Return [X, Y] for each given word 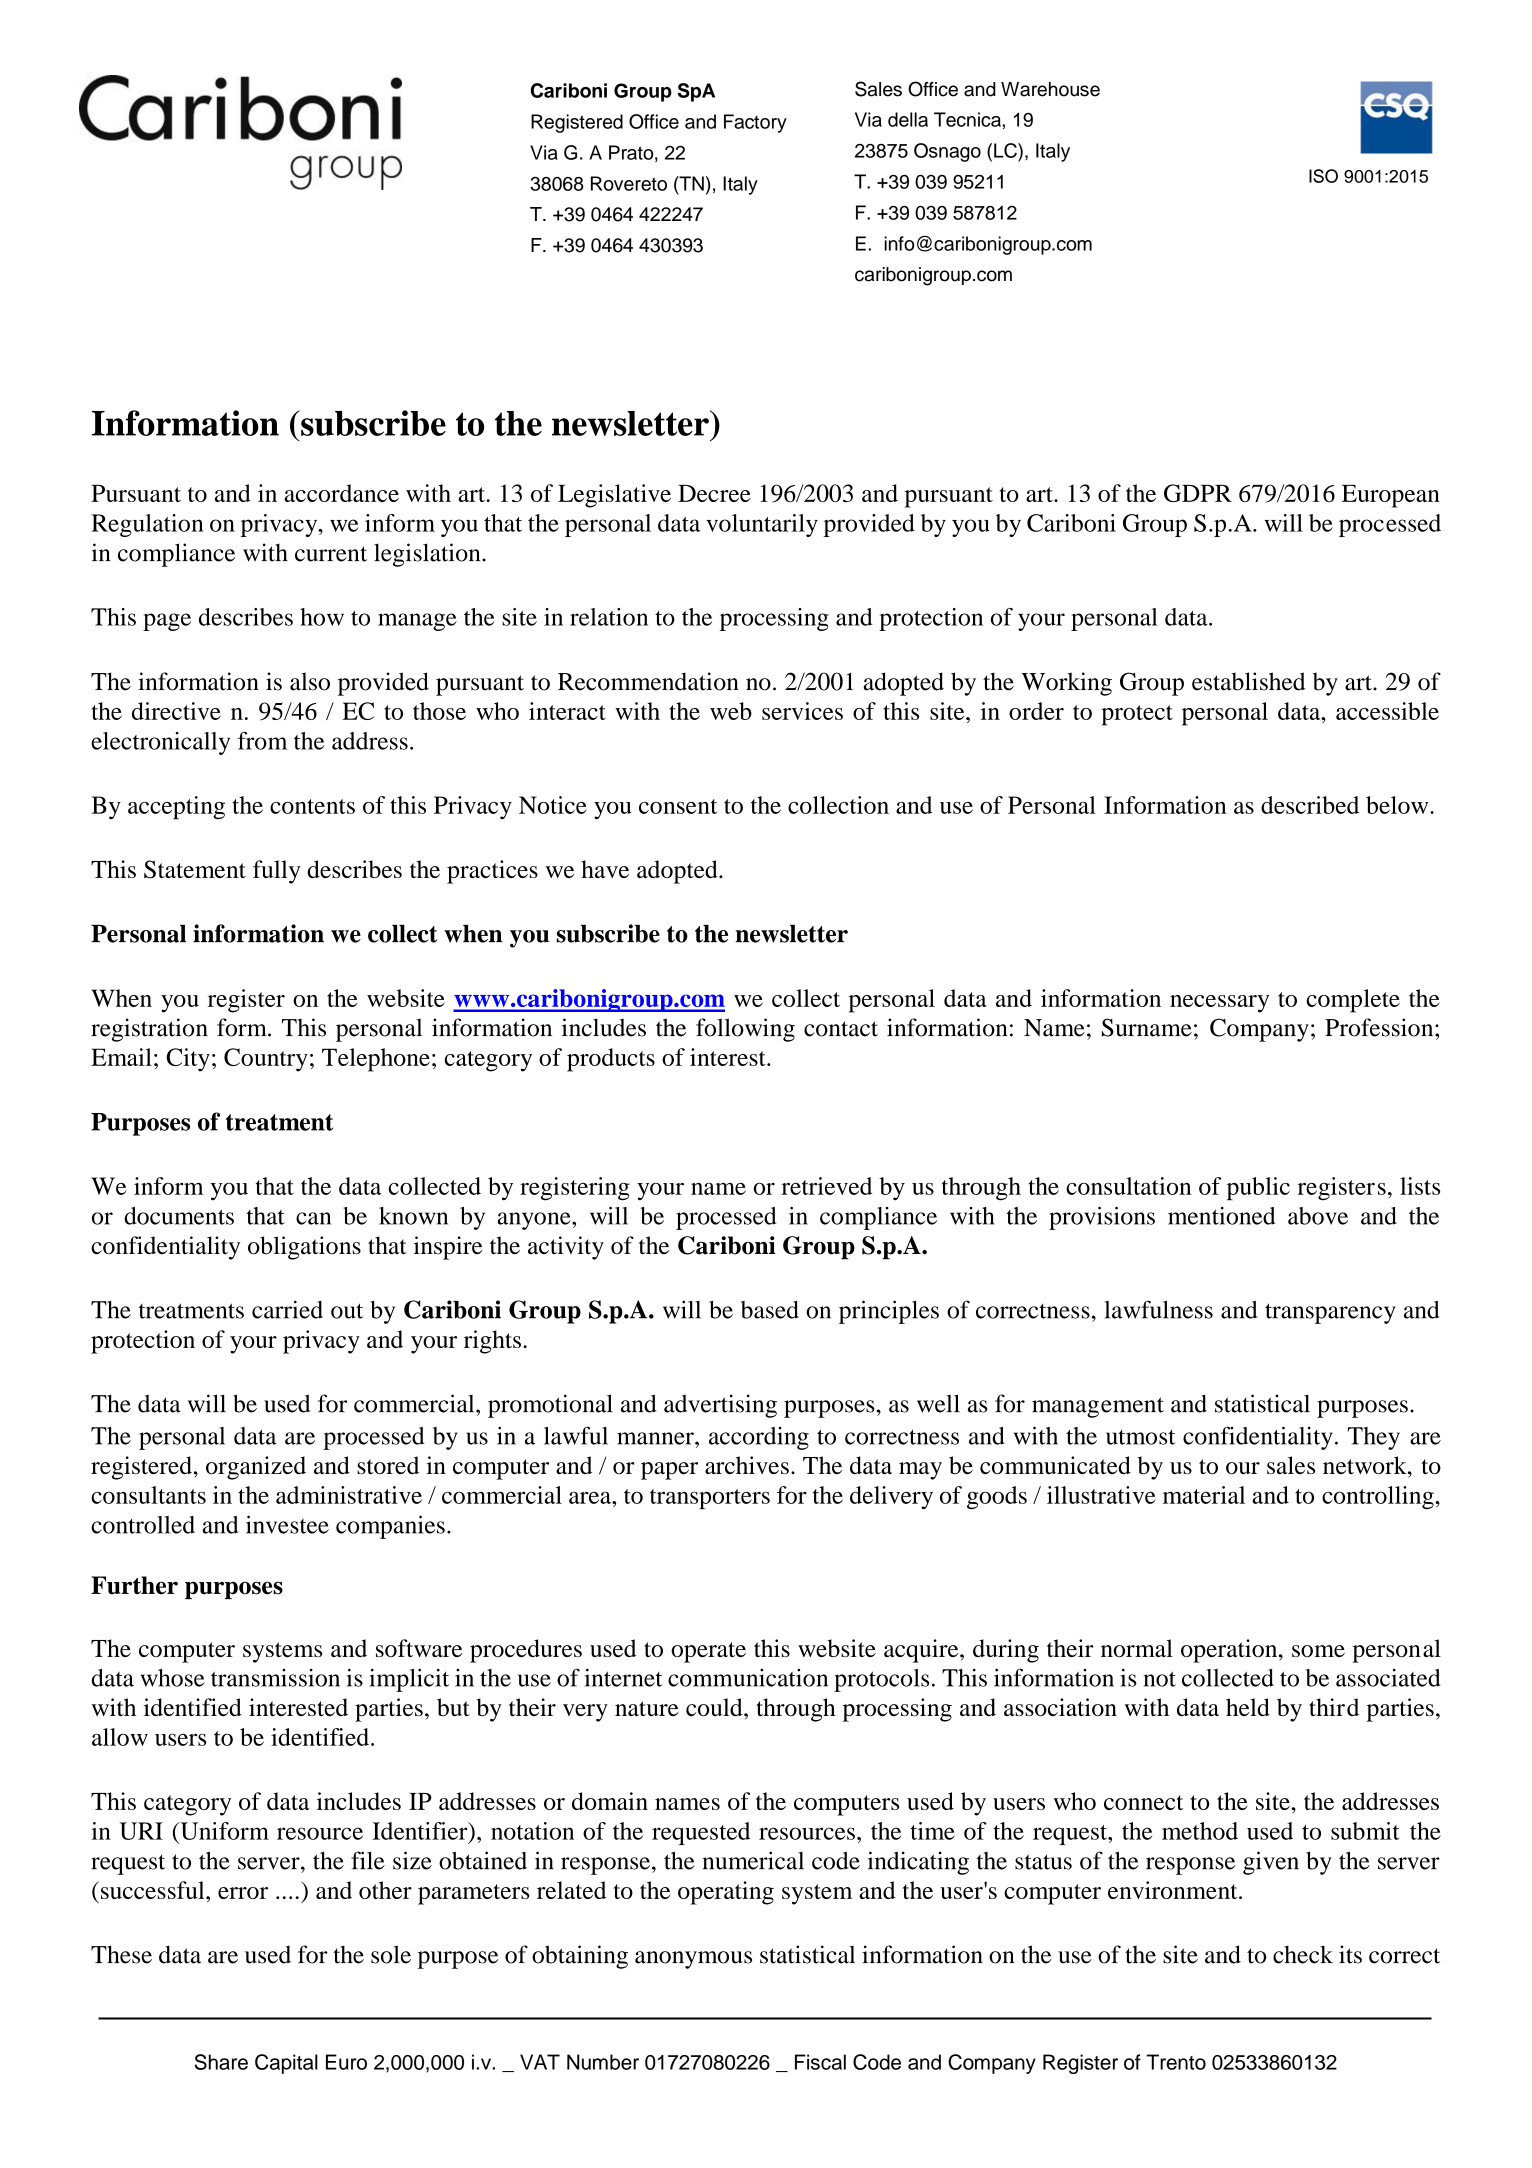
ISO [1323, 176]
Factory [755, 123]
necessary [1219, 1004]
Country [266, 1060]
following [745, 1030]
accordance [341, 493]
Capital [286, 2064]
